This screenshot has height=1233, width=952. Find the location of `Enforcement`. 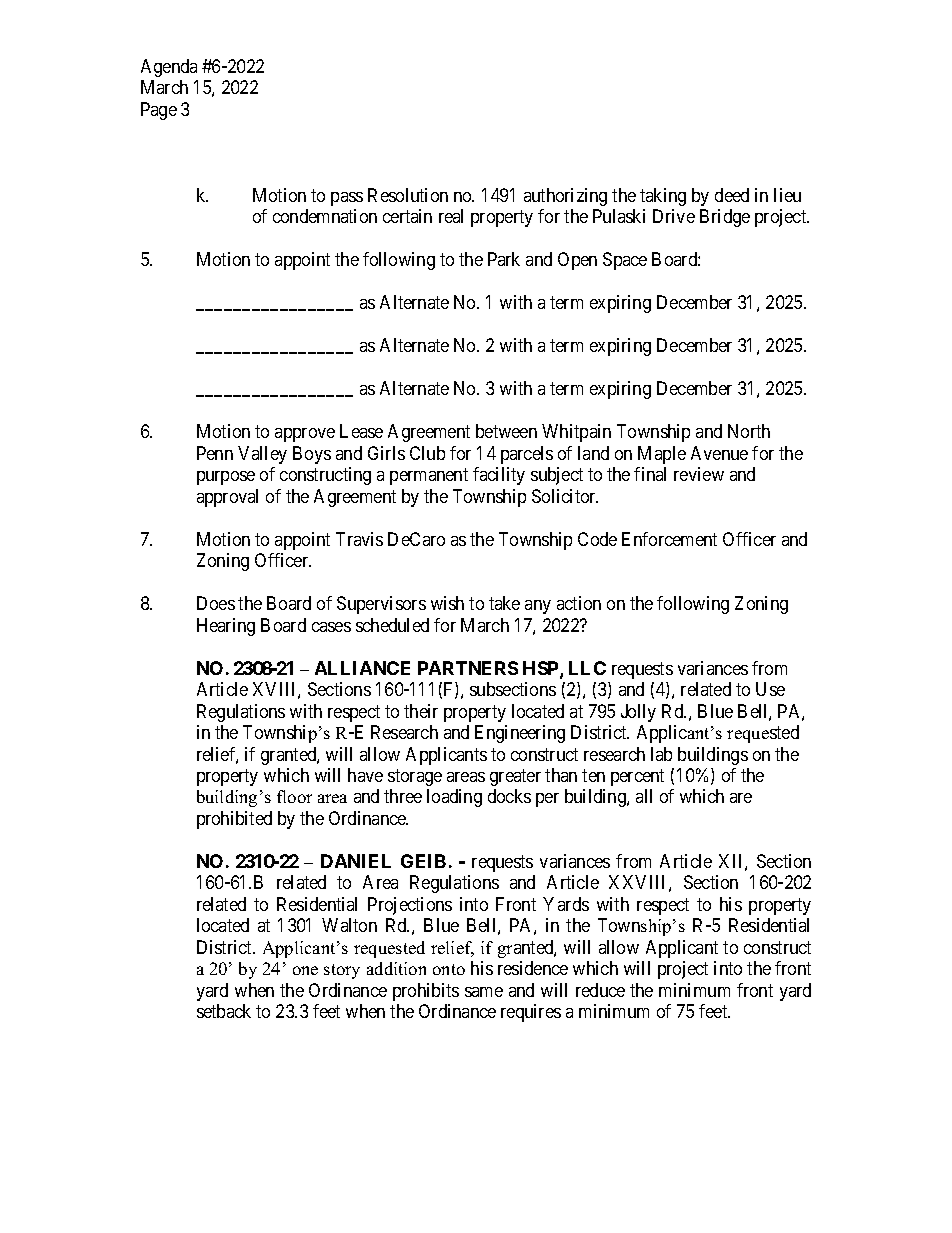

Enforcement is located at coordinates (669, 539).
